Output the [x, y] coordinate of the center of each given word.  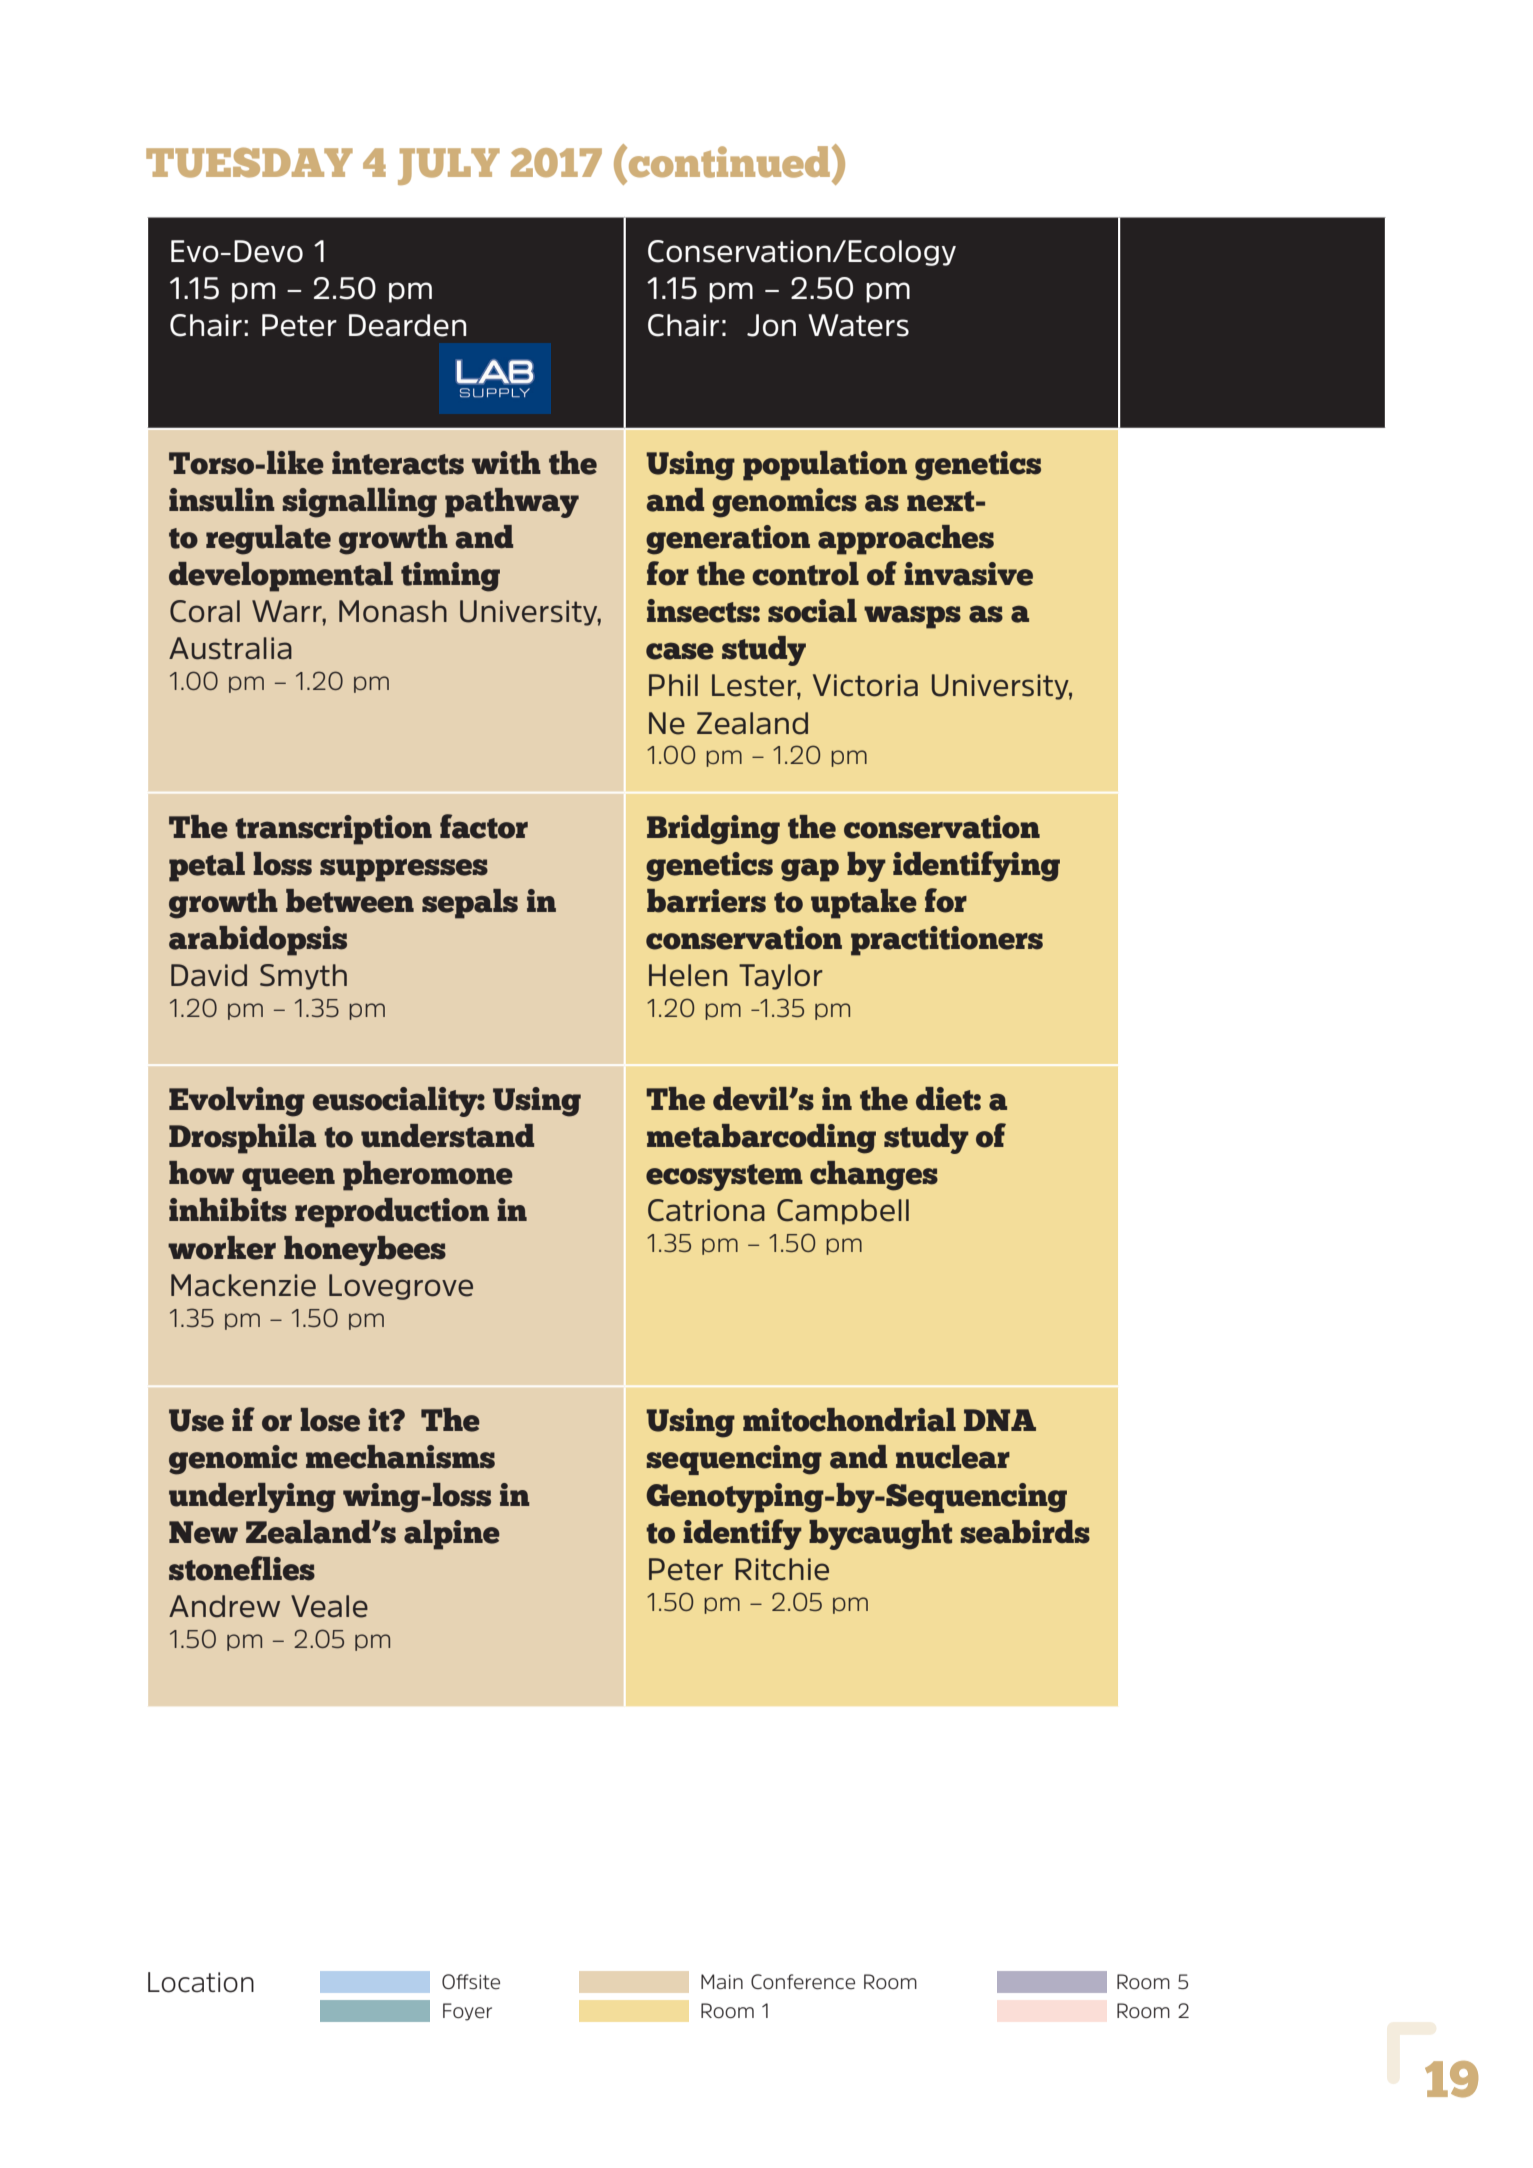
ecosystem [724, 1177]
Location [201, 1982]
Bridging [713, 830]
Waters [859, 325]
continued [728, 162]
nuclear [953, 1457]
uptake [864, 904]
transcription [333, 830]
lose [330, 1420]
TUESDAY [249, 163]
